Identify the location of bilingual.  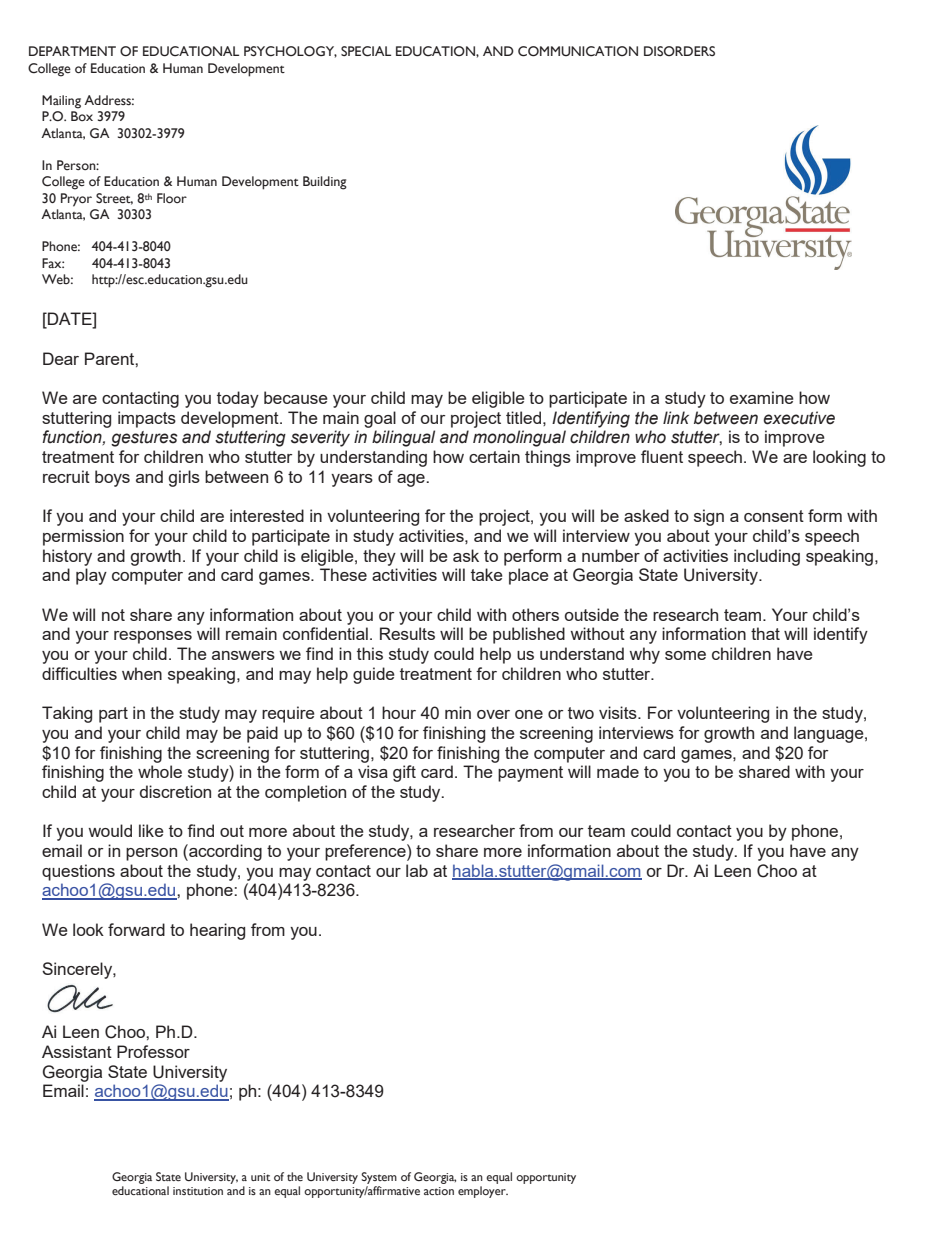
(403, 438).
